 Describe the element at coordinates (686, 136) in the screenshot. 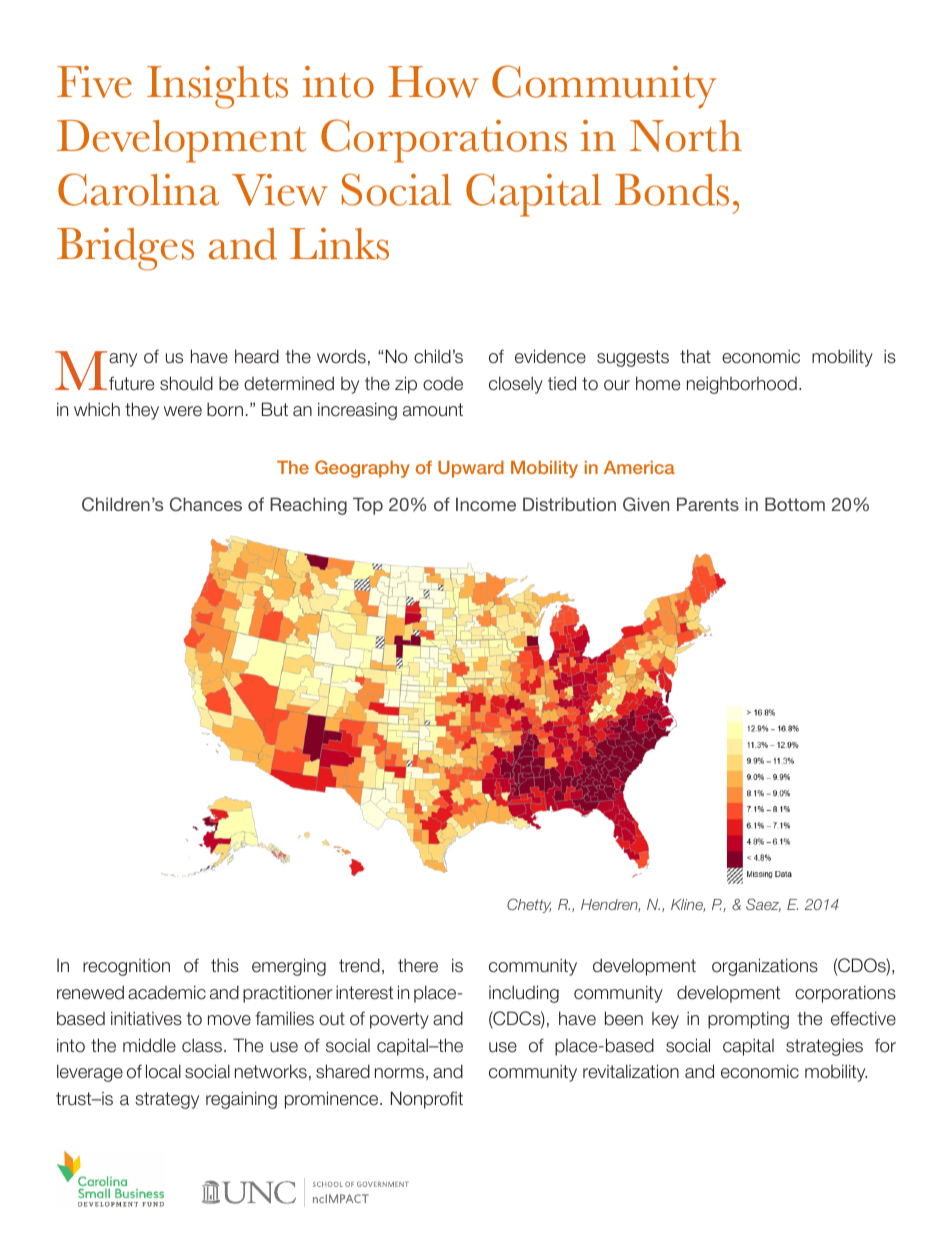

I see `North` at that location.
